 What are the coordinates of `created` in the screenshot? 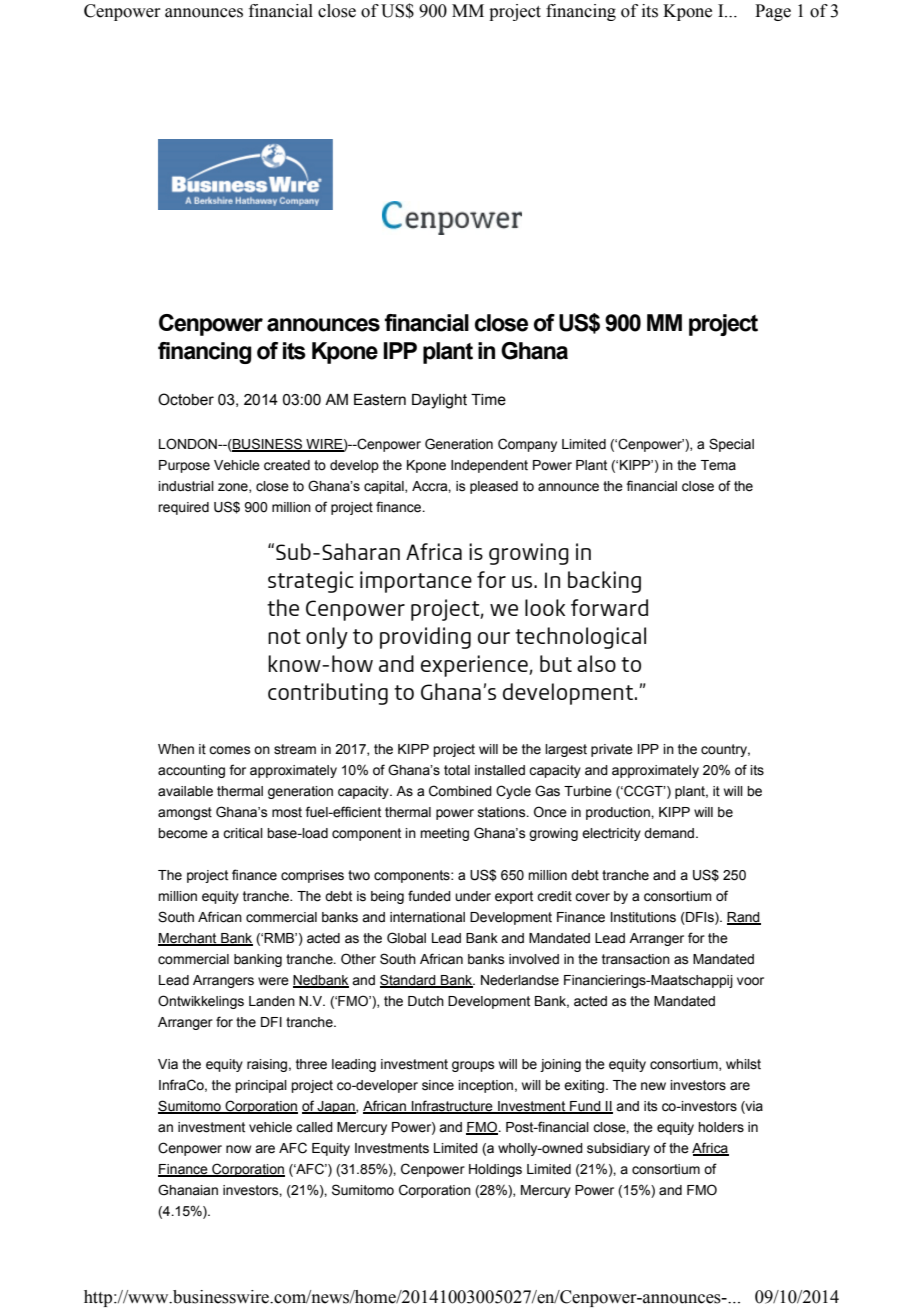 It's located at (287, 465).
